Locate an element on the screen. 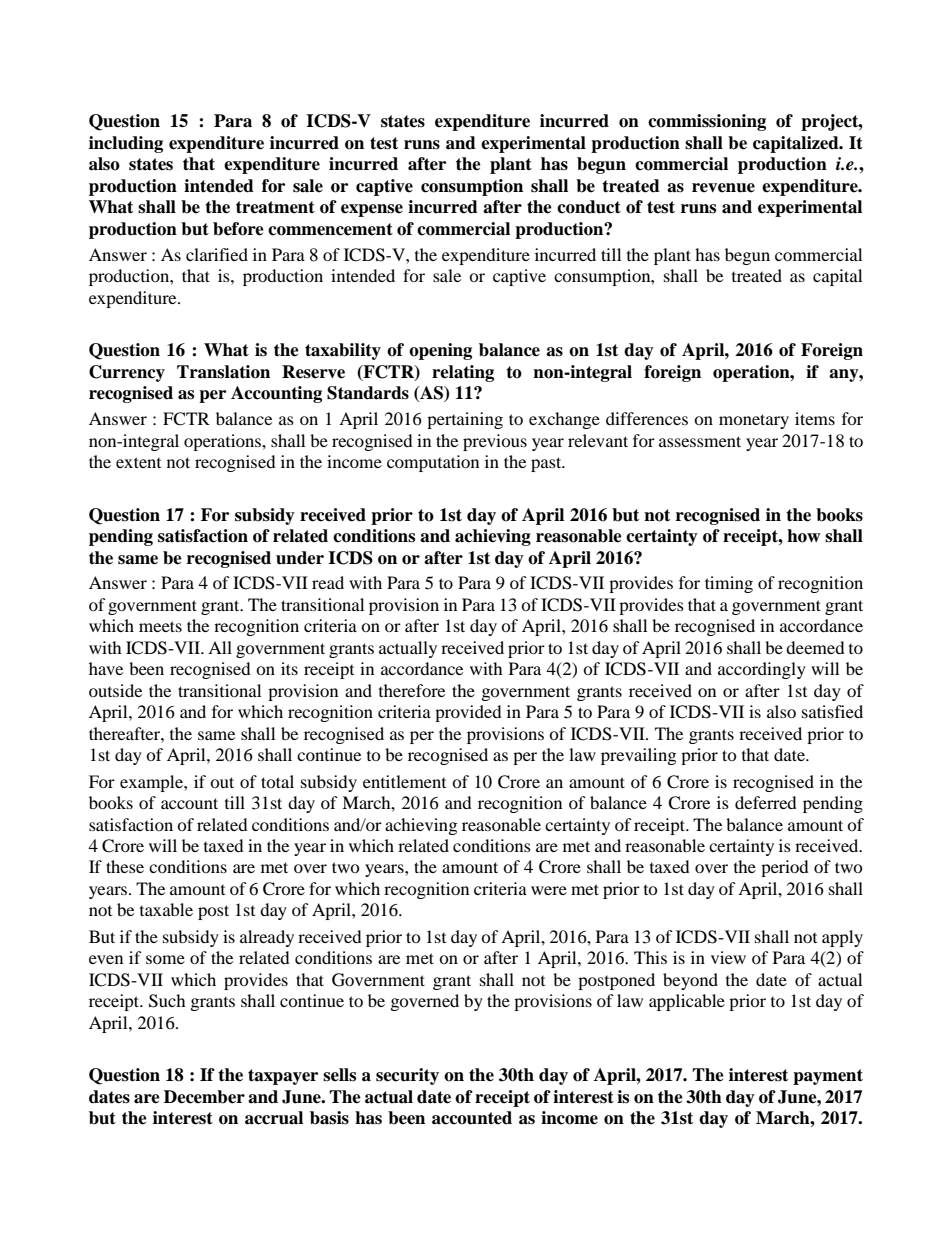 The image size is (952, 1233). total is located at coordinates (277, 781).
